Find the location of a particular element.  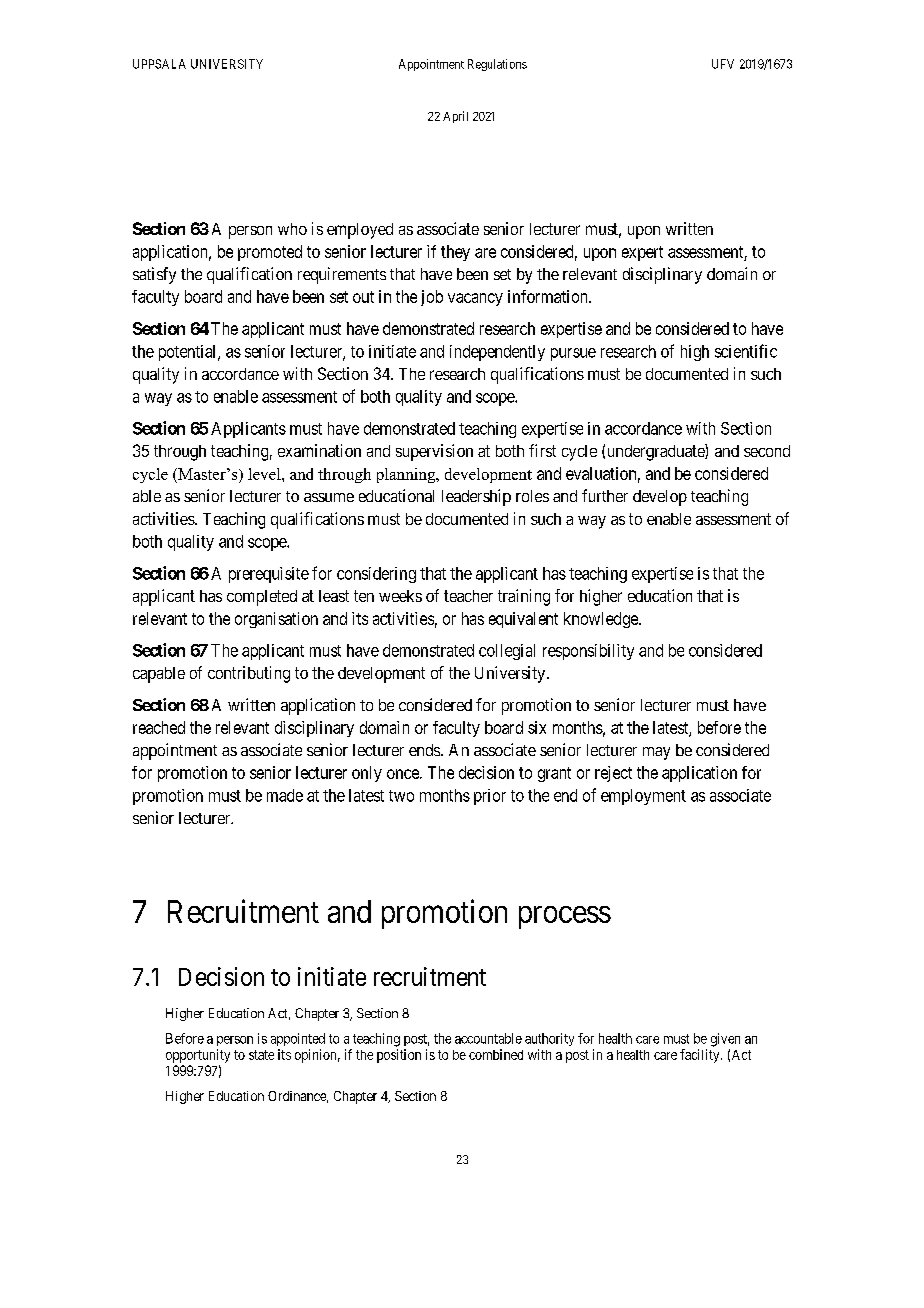

knowledge is located at coordinates (602, 620).
